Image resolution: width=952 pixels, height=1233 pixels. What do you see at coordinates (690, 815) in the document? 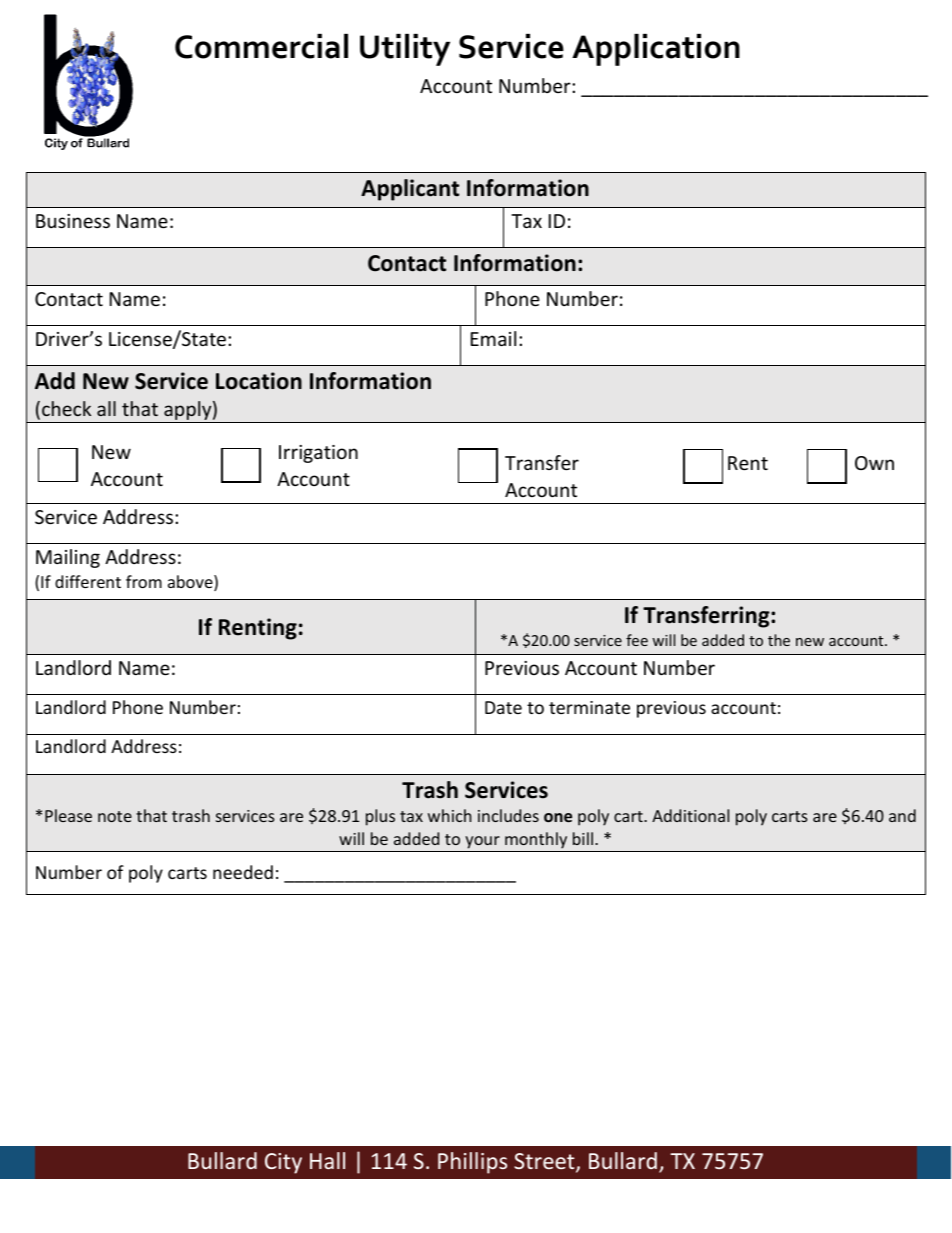
I see `Additional` at bounding box center [690, 815].
